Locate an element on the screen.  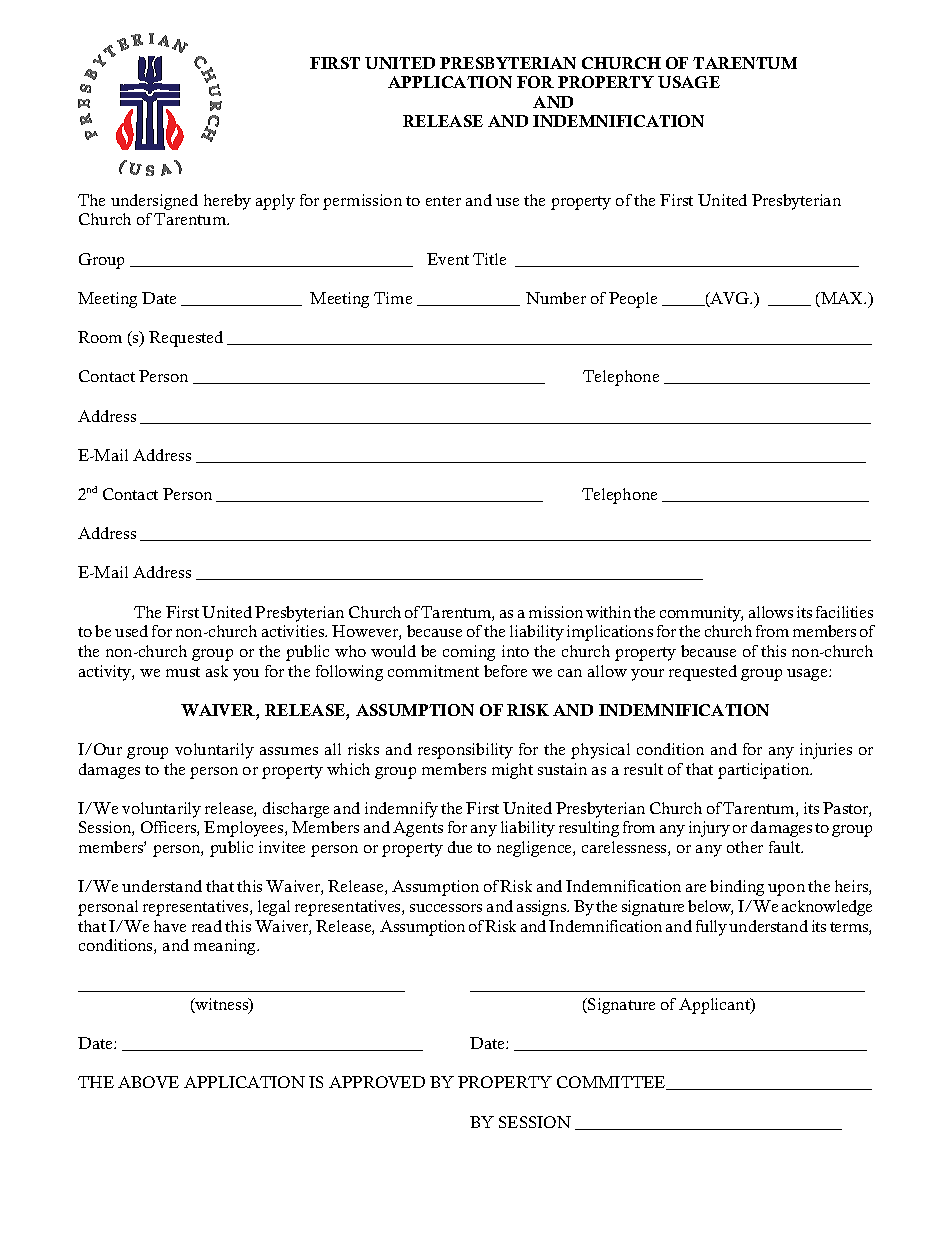
undersigned is located at coordinates (154, 202).
